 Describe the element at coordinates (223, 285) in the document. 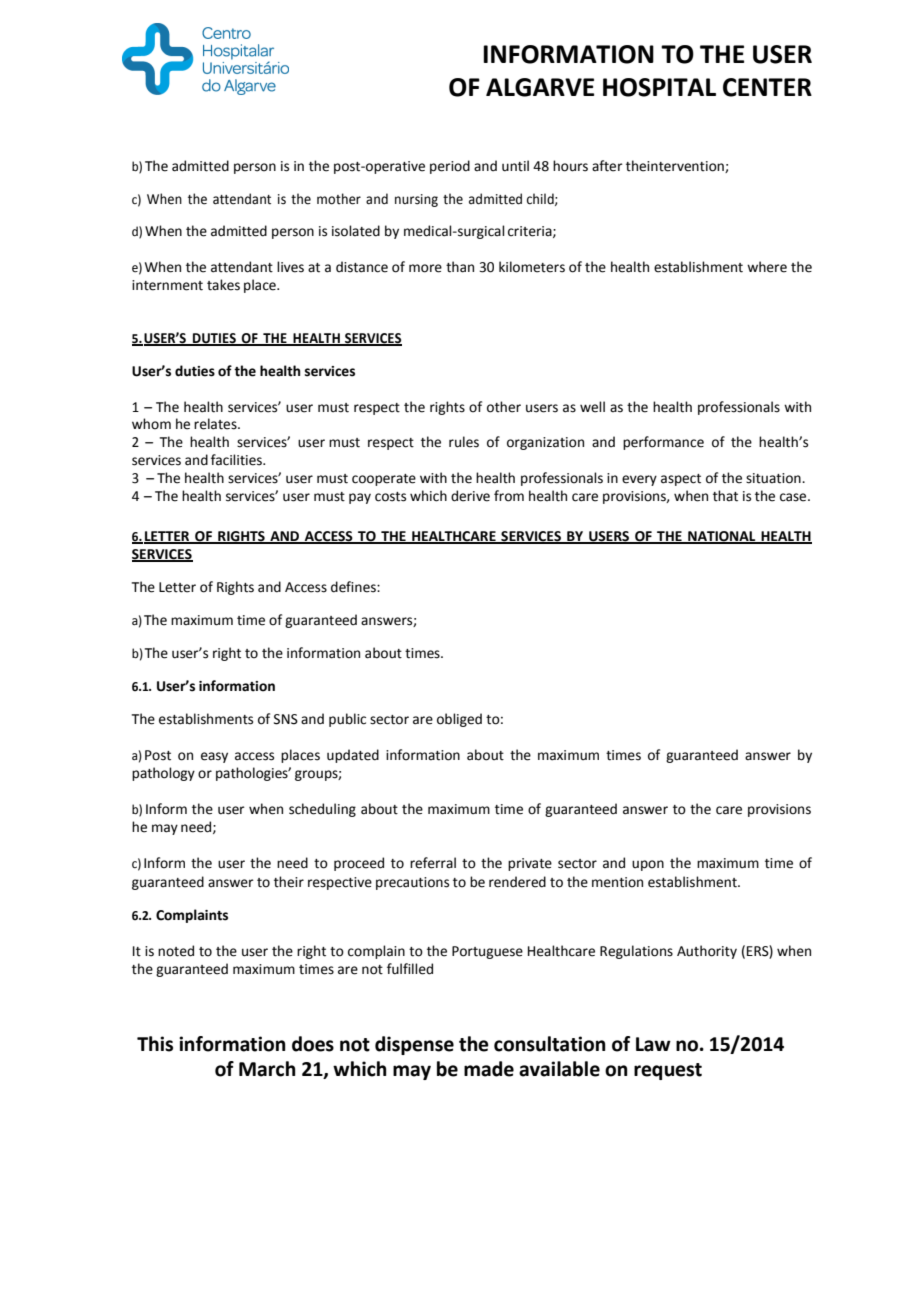

I see `takes` at that location.
